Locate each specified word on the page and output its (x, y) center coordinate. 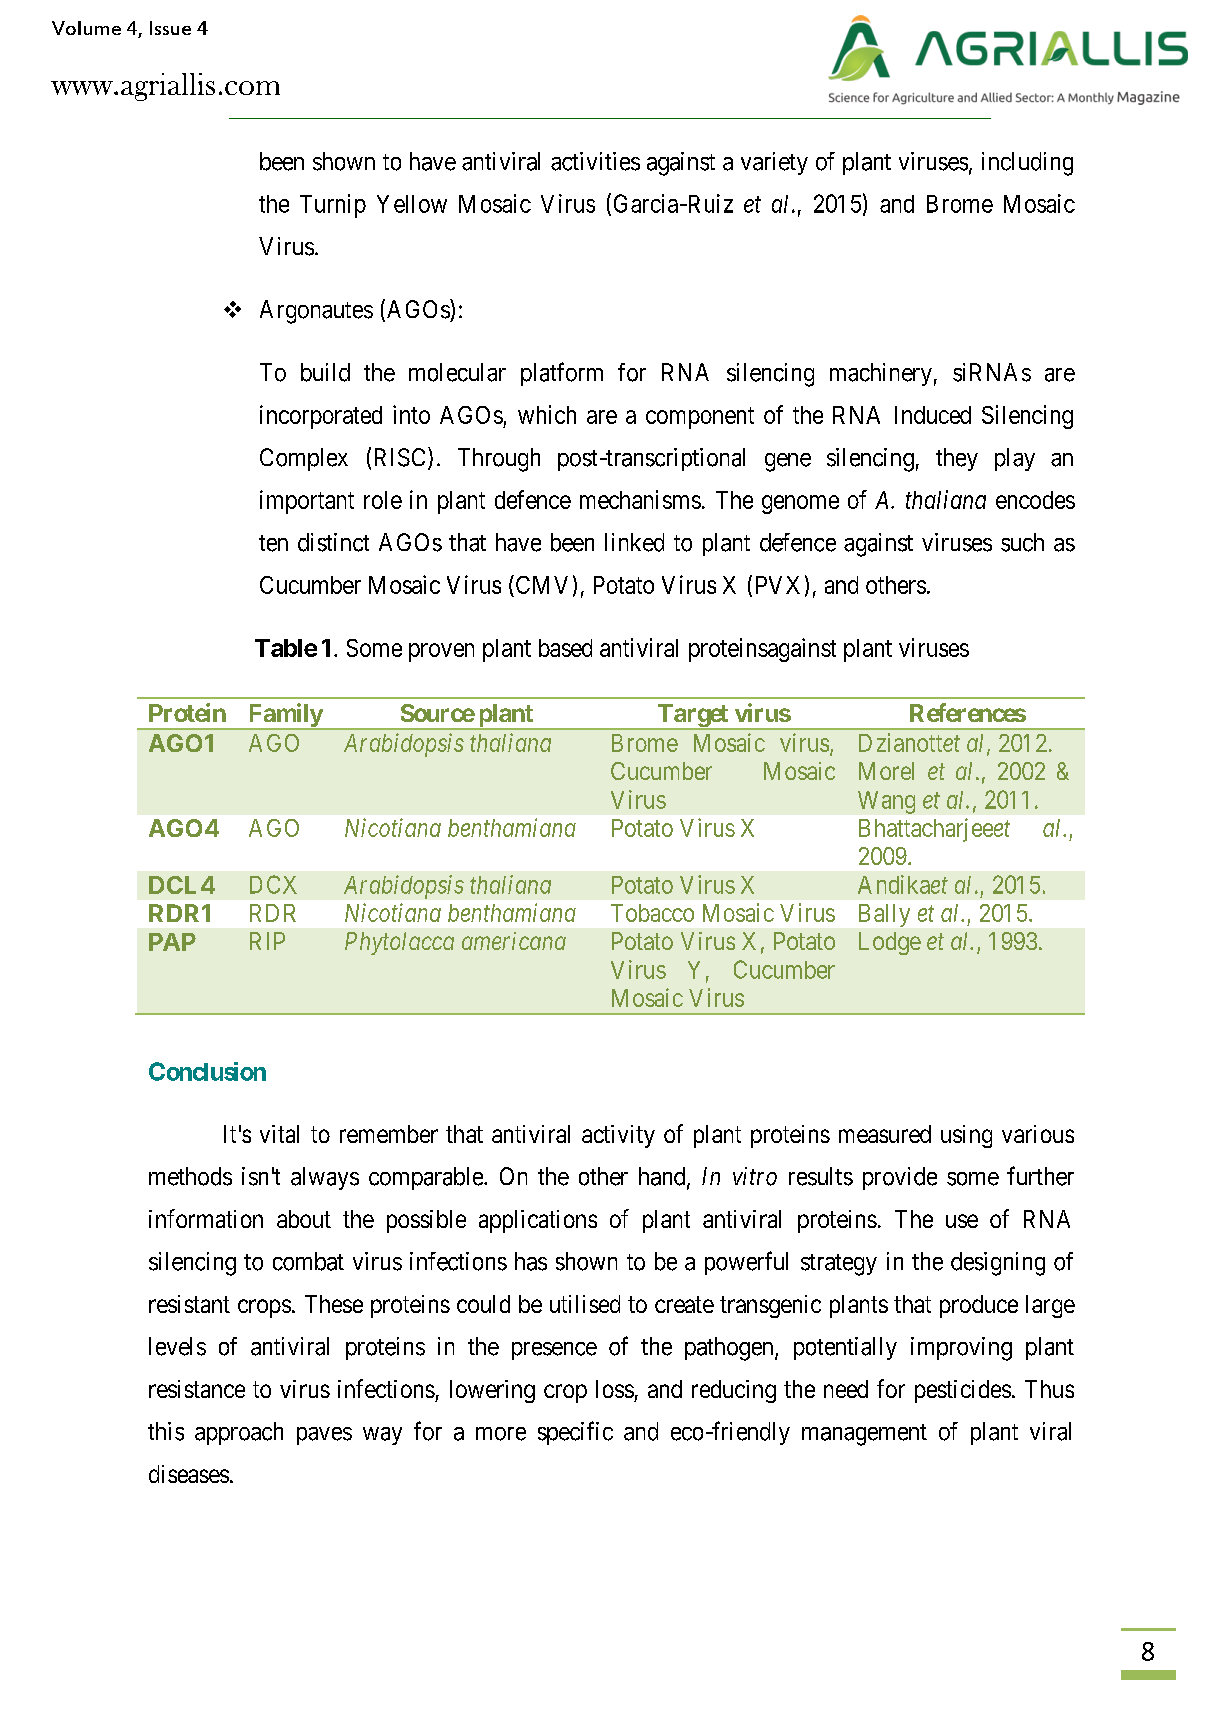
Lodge (890, 943)
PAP (172, 942)
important (307, 502)
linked (634, 542)
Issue (170, 28)
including (1027, 164)
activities (595, 161)
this (166, 1431)
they (957, 459)
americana (514, 941)
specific (575, 1433)
